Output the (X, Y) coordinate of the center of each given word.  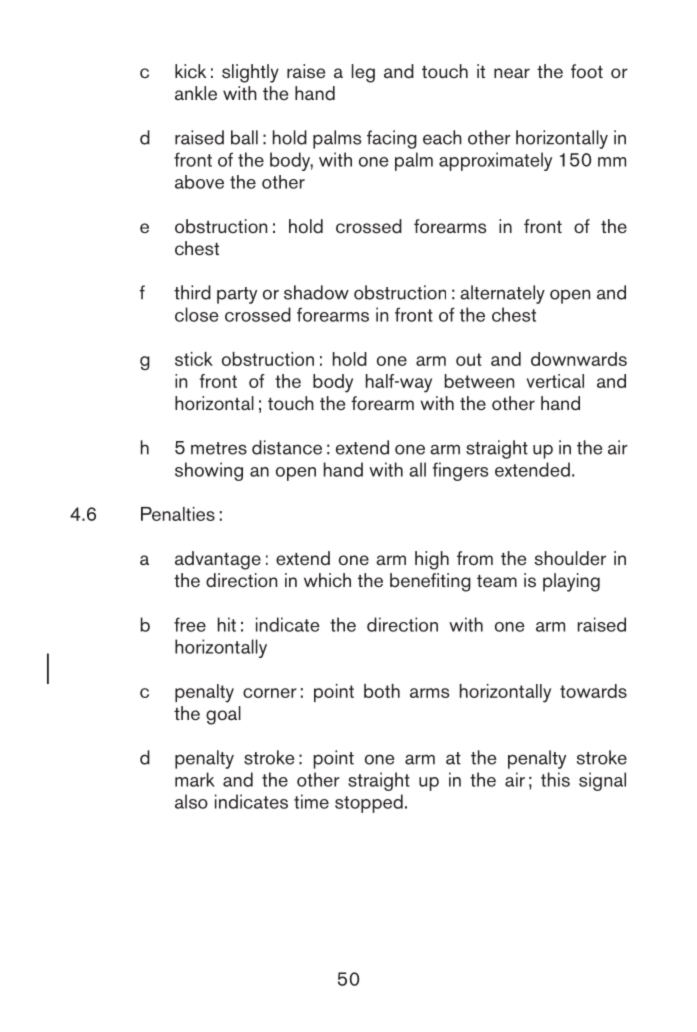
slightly (250, 73)
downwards (579, 359)
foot (587, 71)
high (432, 560)
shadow (316, 292)
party (237, 295)
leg (363, 73)
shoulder (570, 558)
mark (195, 779)
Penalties (178, 514)
